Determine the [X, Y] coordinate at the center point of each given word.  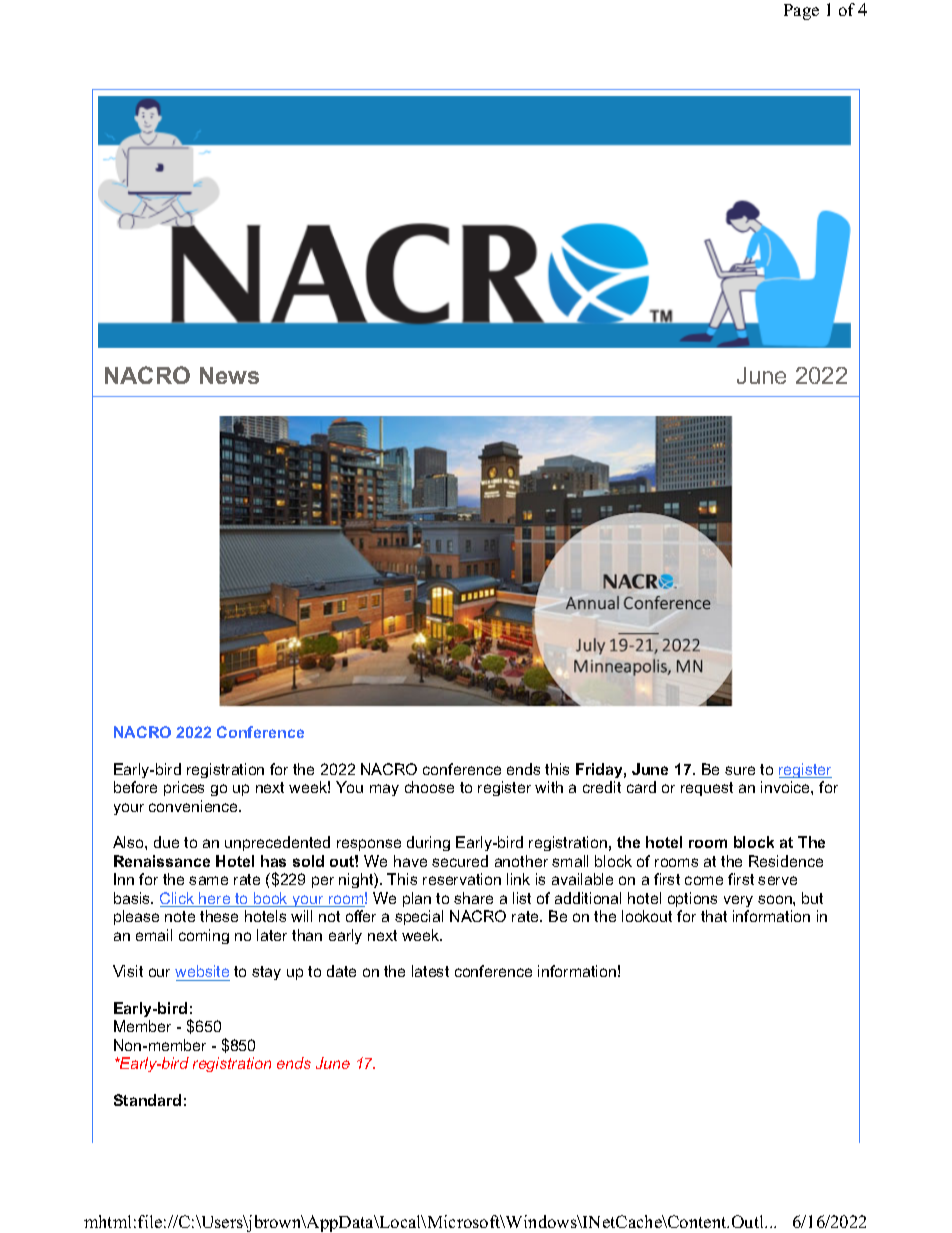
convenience [195, 806]
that [714, 916]
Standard [147, 1100]
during [428, 843]
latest [430, 971]
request [707, 789]
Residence [786, 861]
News [229, 375]
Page [801, 12]
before [135, 787]
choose [429, 787]
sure [740, 770]
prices [184, 788]
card [641, 787]
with [549, 787]
